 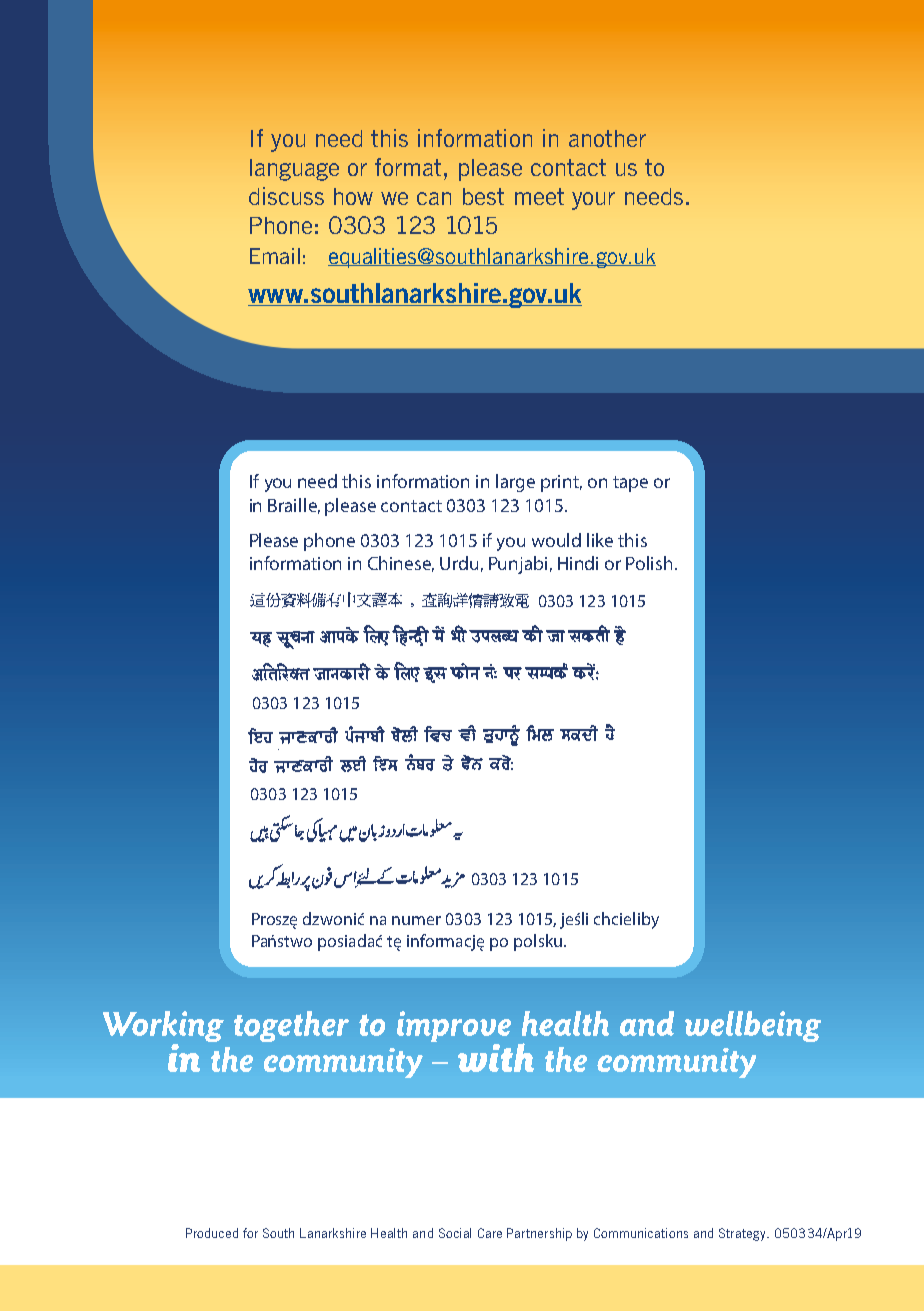 What do you see at coordinates (294, 170) in the image?
I see `language` at bounding box center [294, 170].
